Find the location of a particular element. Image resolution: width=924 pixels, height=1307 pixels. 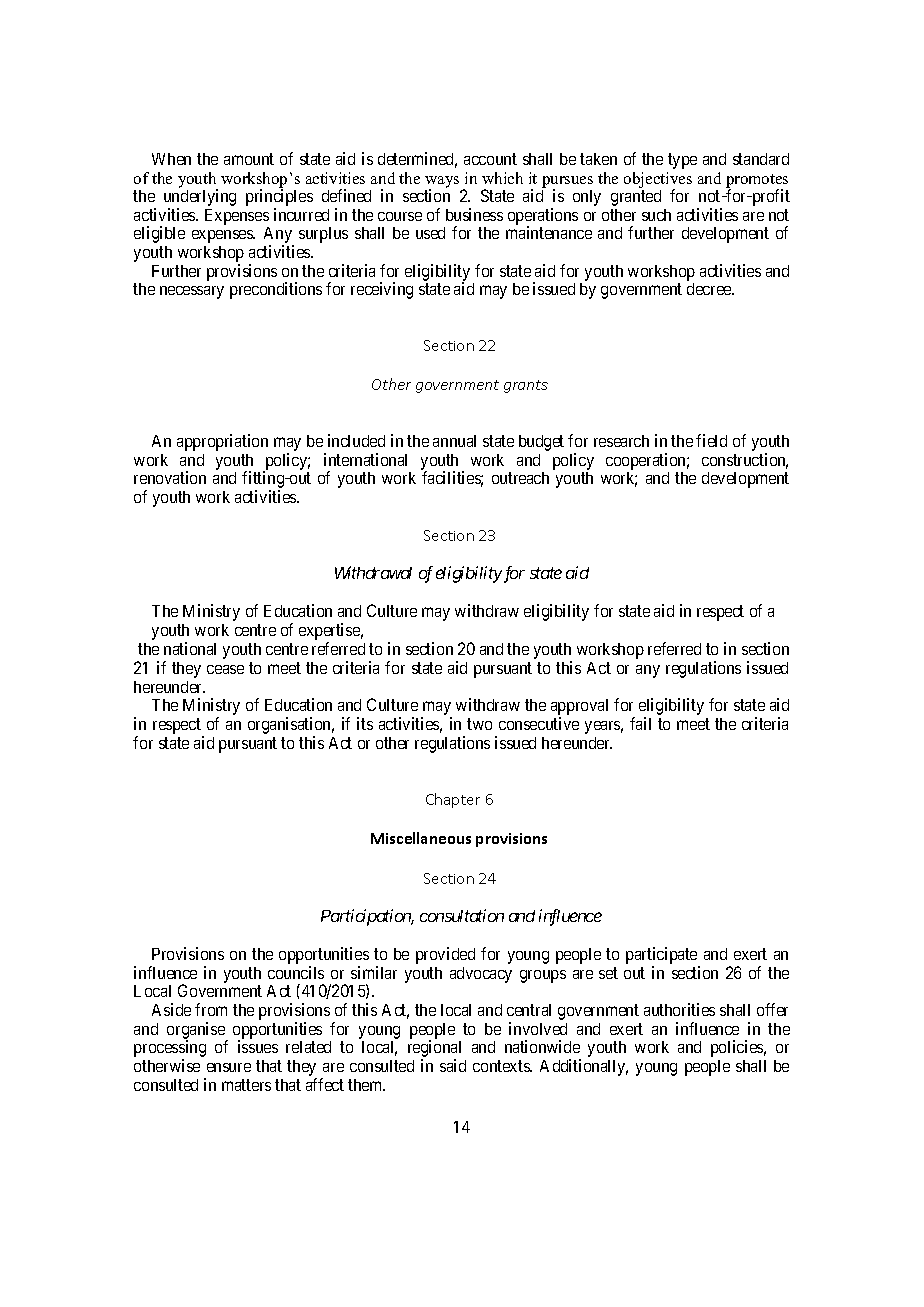

field is located at coordinates (711, 440).
